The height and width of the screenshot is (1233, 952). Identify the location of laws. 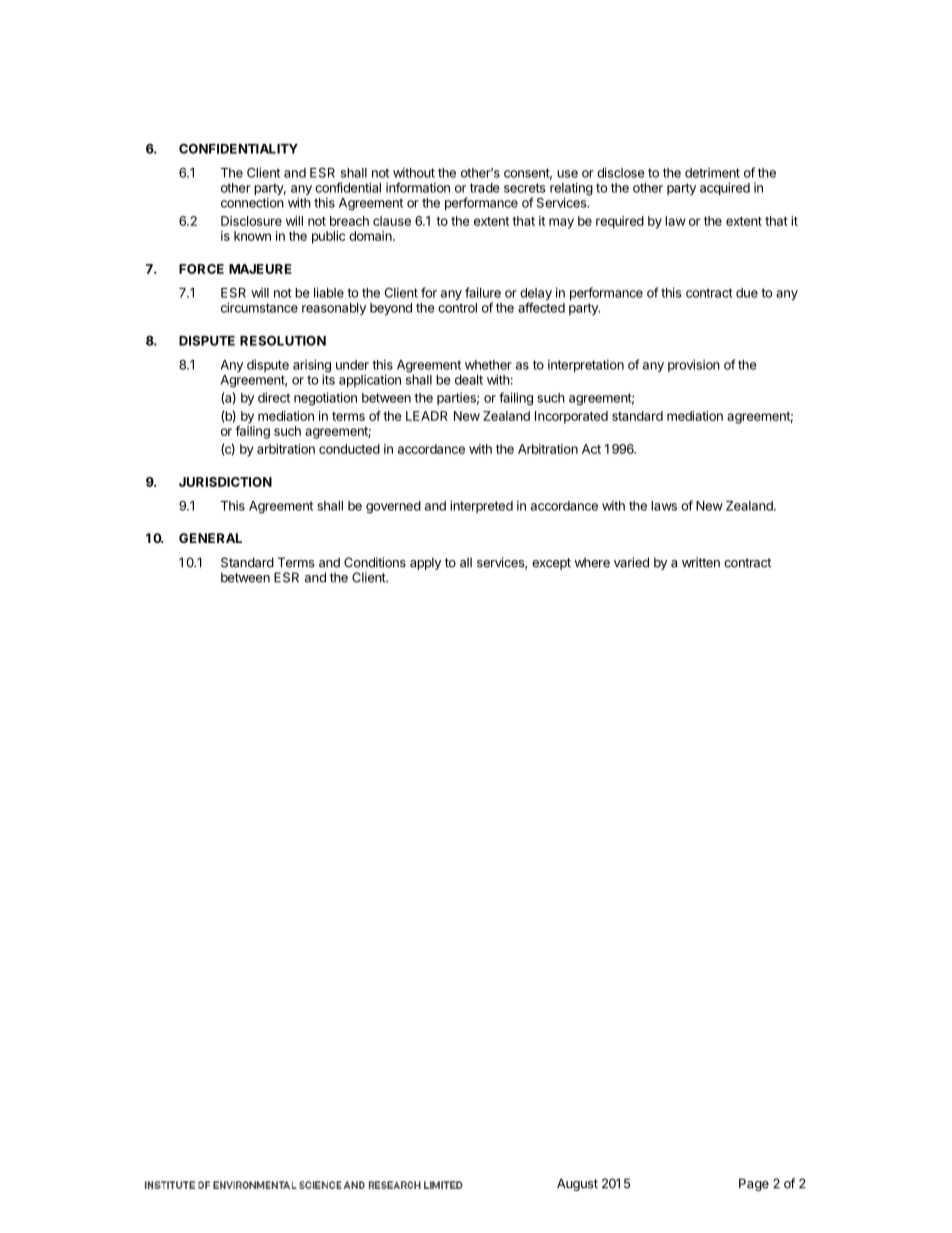
(664, 506).
